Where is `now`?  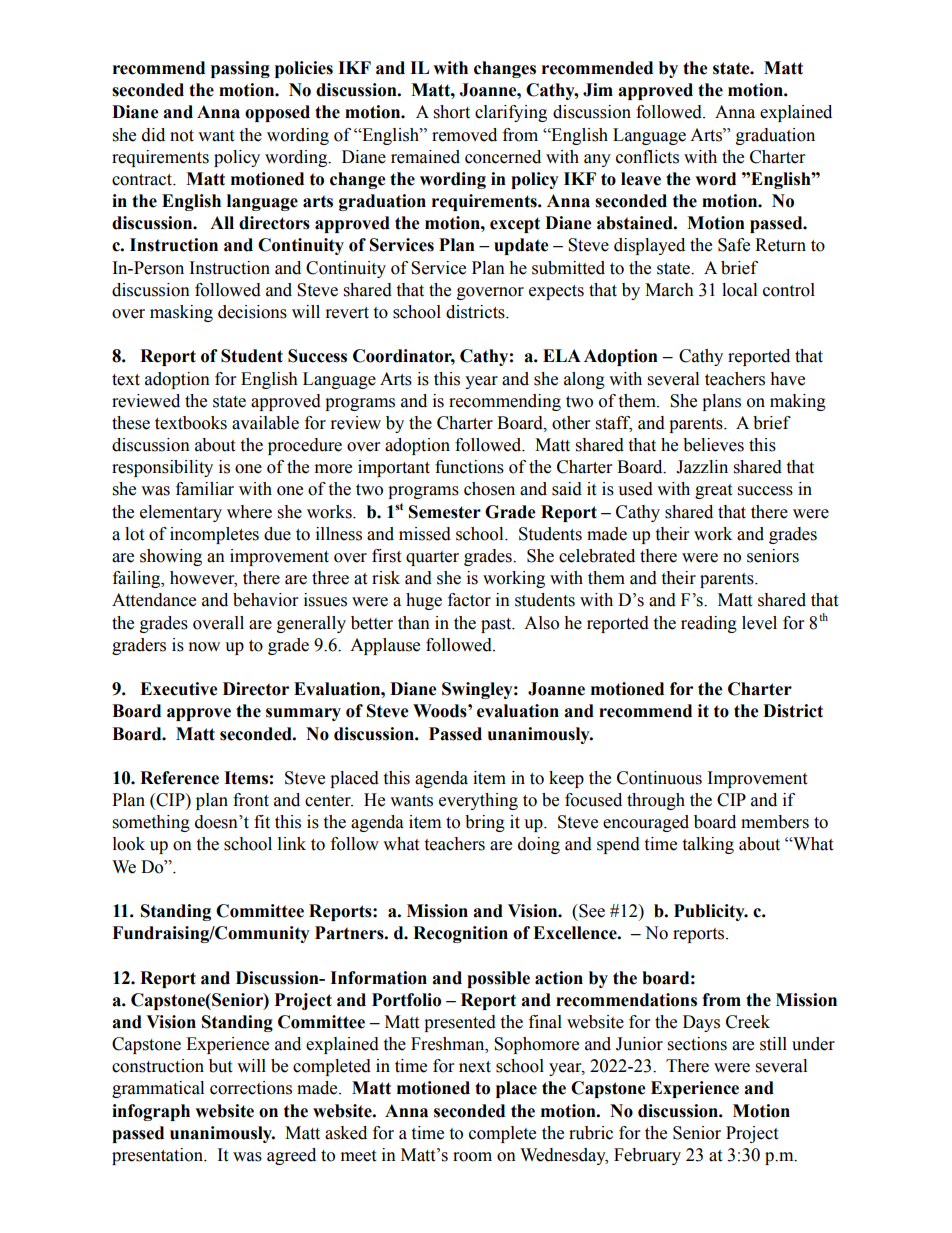
now is located at coordinates (204, 647).
